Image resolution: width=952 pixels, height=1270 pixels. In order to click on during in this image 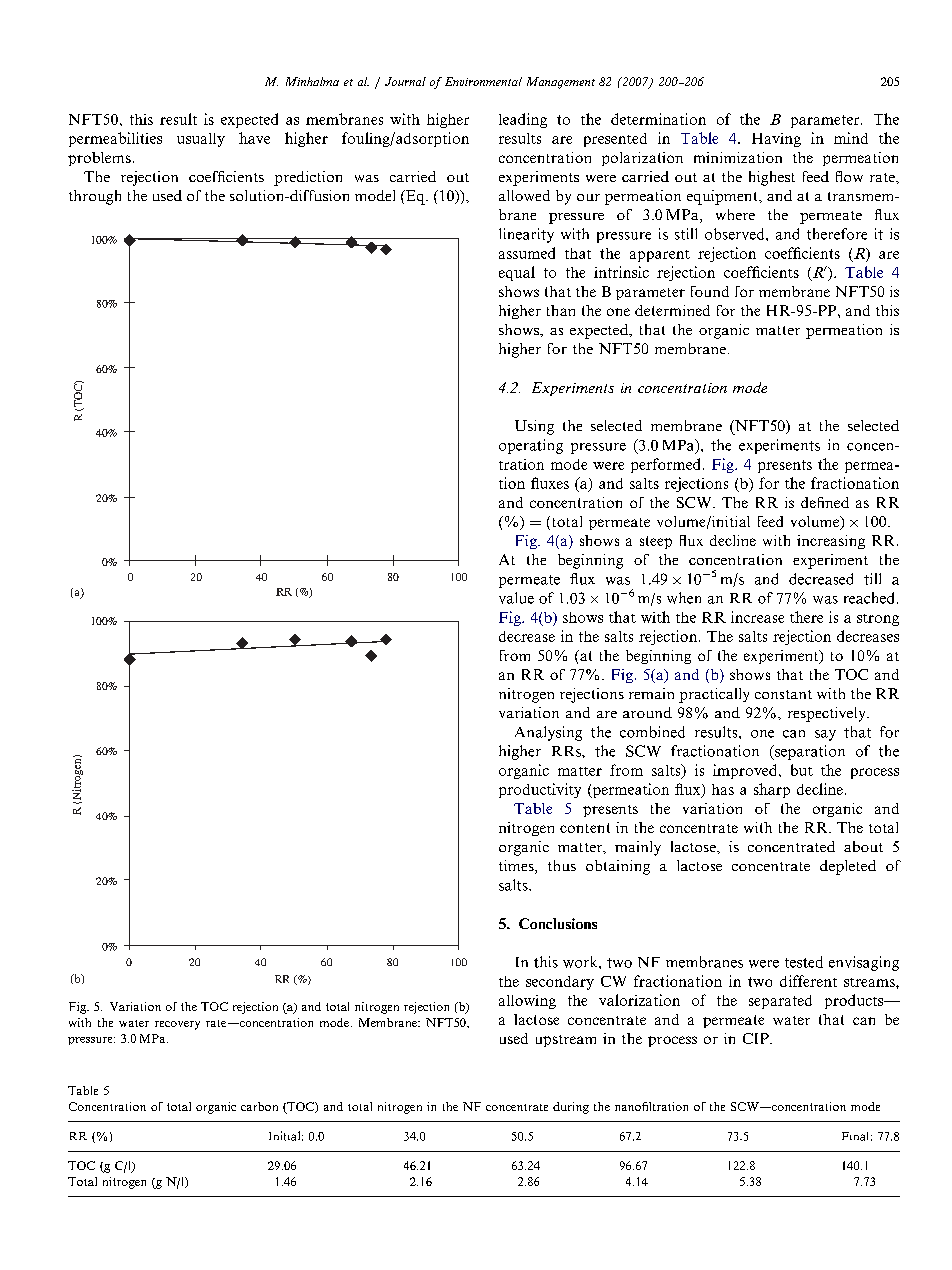, I will do `click(571, 1108)`.
